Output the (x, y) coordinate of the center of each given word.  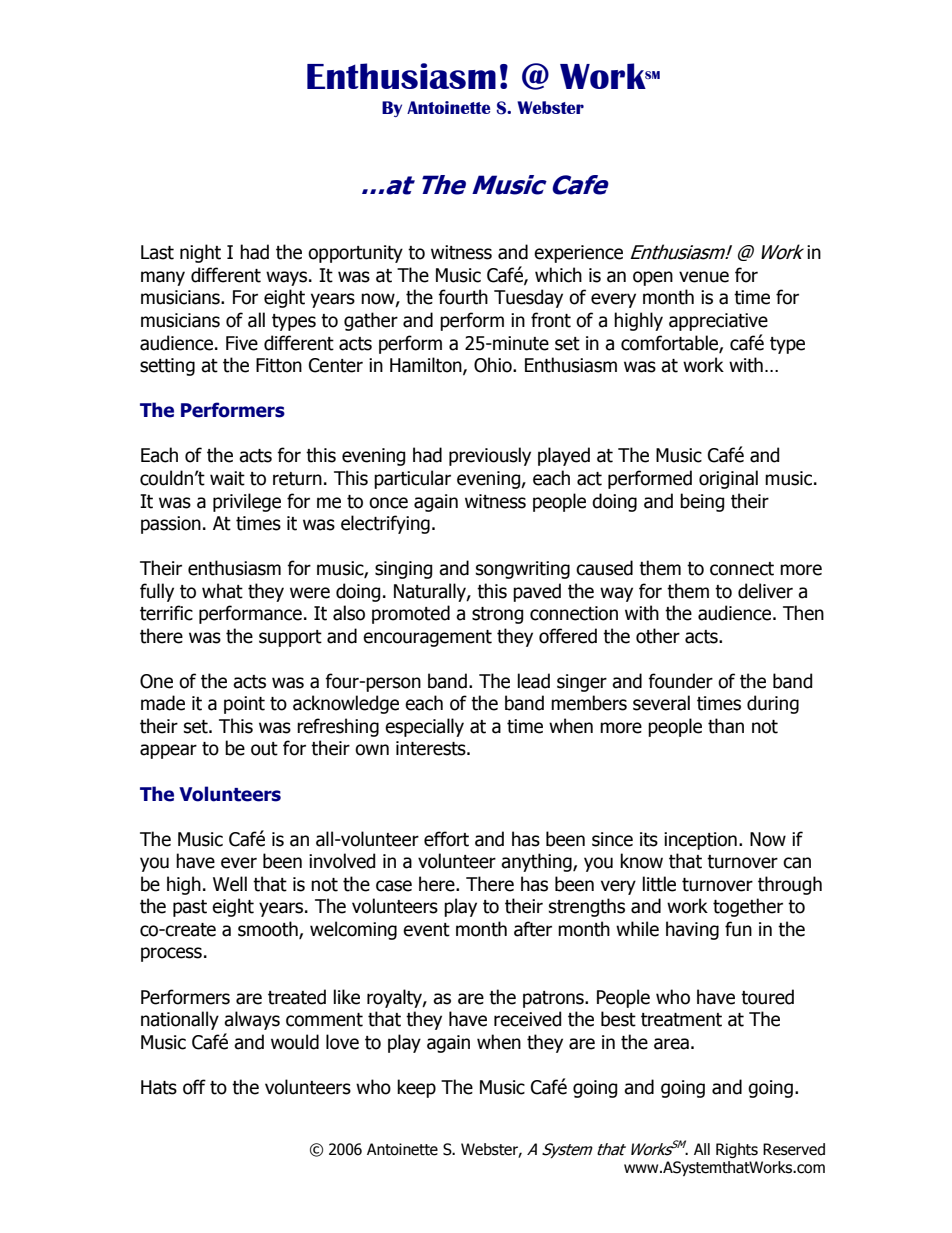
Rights (737, 1150)
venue (704, 277)
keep (416, 1088)
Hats (159, 1087)
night (200, 253)
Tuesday (528, 298)
